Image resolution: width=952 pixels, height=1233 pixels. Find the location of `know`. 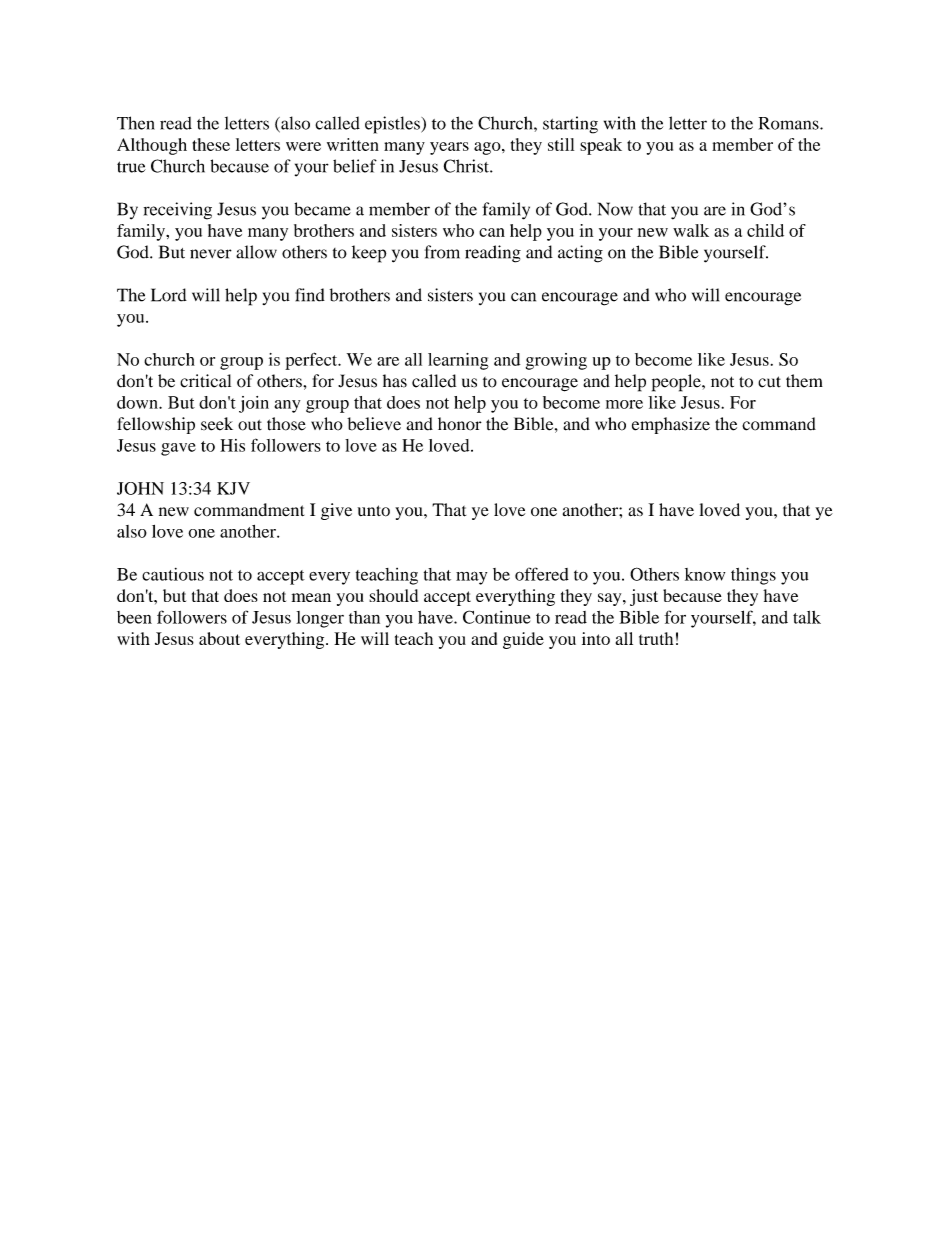

know is located at coordinates (705, 574).
